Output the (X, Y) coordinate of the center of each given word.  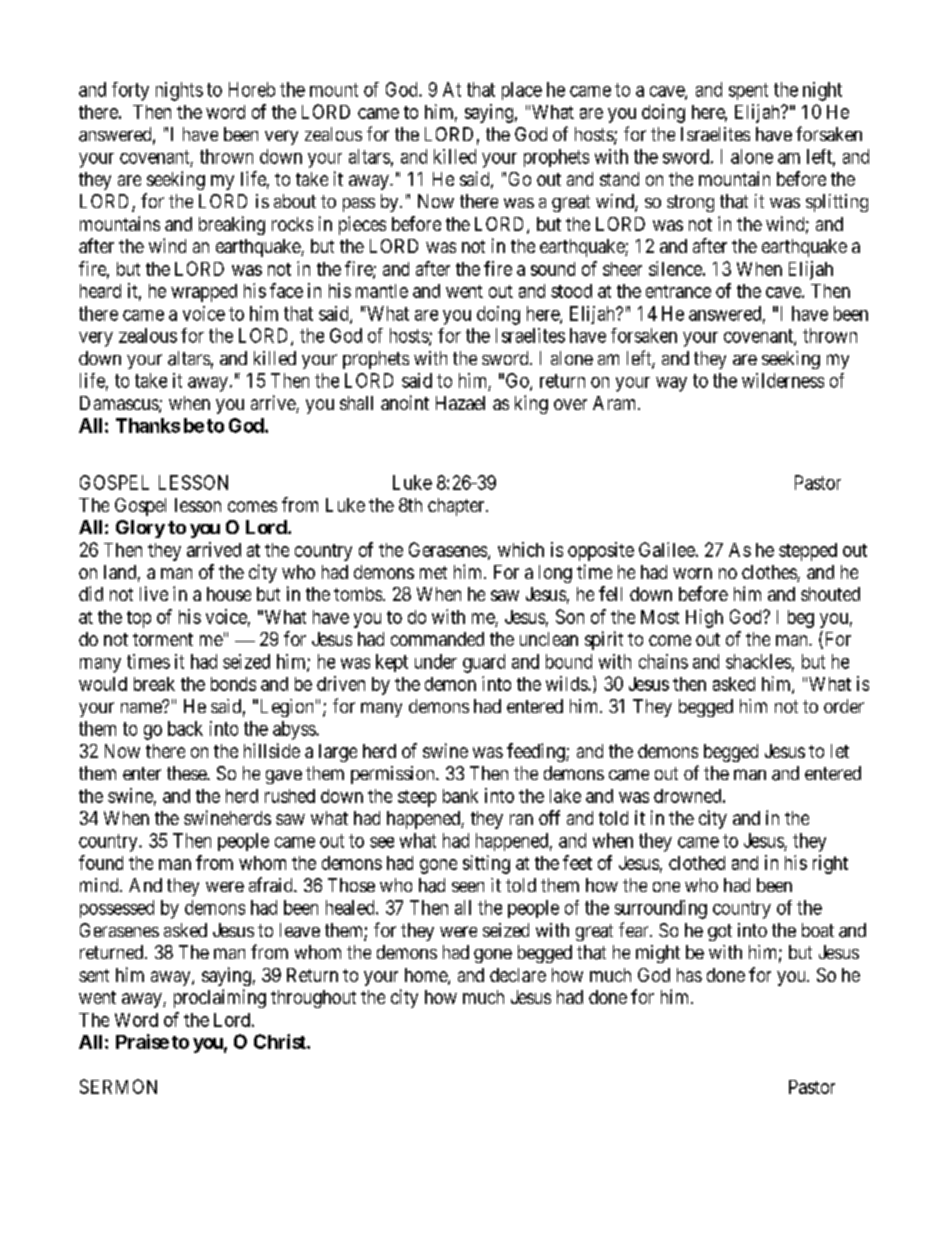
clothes (770, 573)
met (433, 572)
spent (748, 91)
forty (130, 91)
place (522, 91)
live (154, 593)
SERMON (118, 1086)
